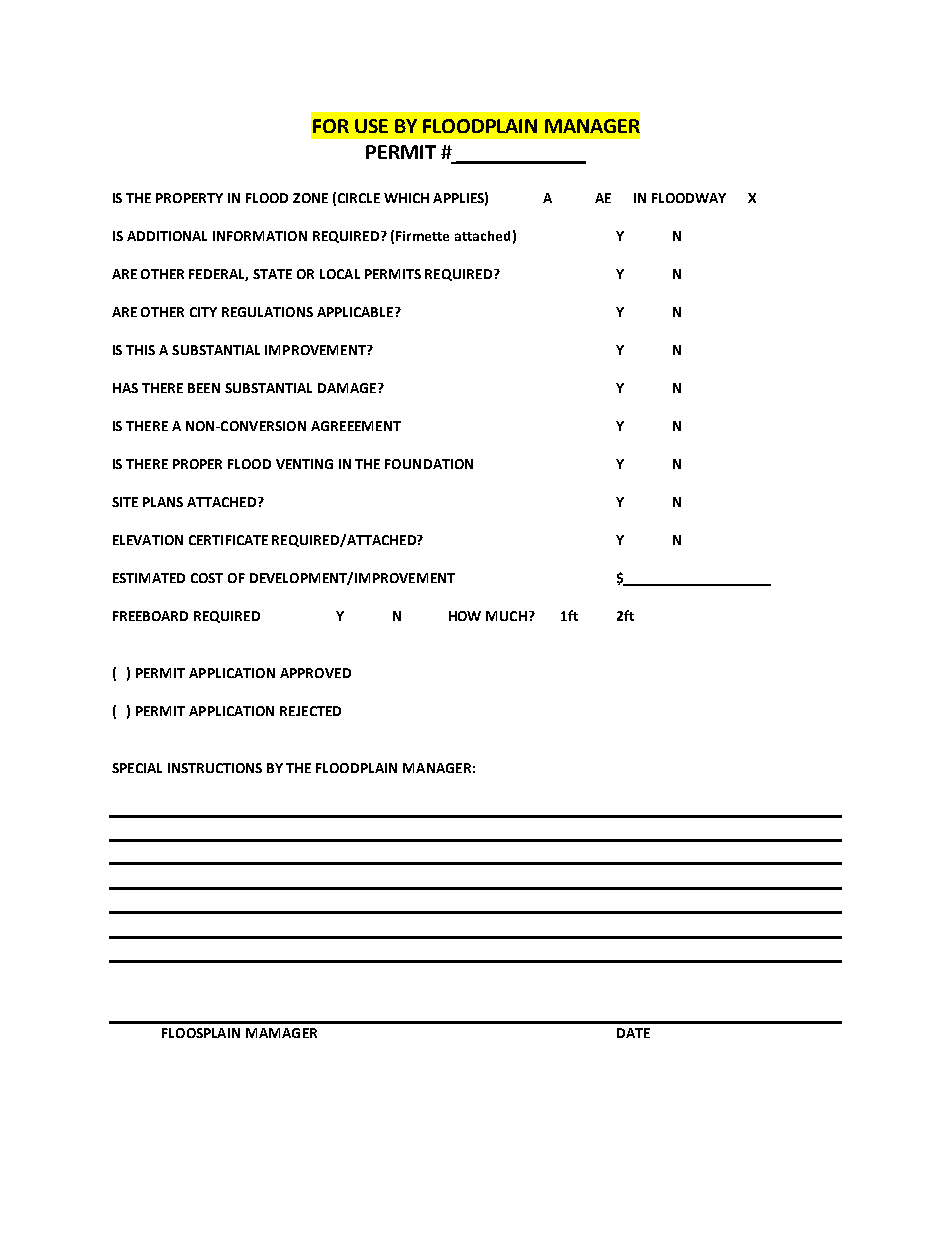  Describe the element at coordinates (315, 673) in the page. I see `APPROVED` at that location.
